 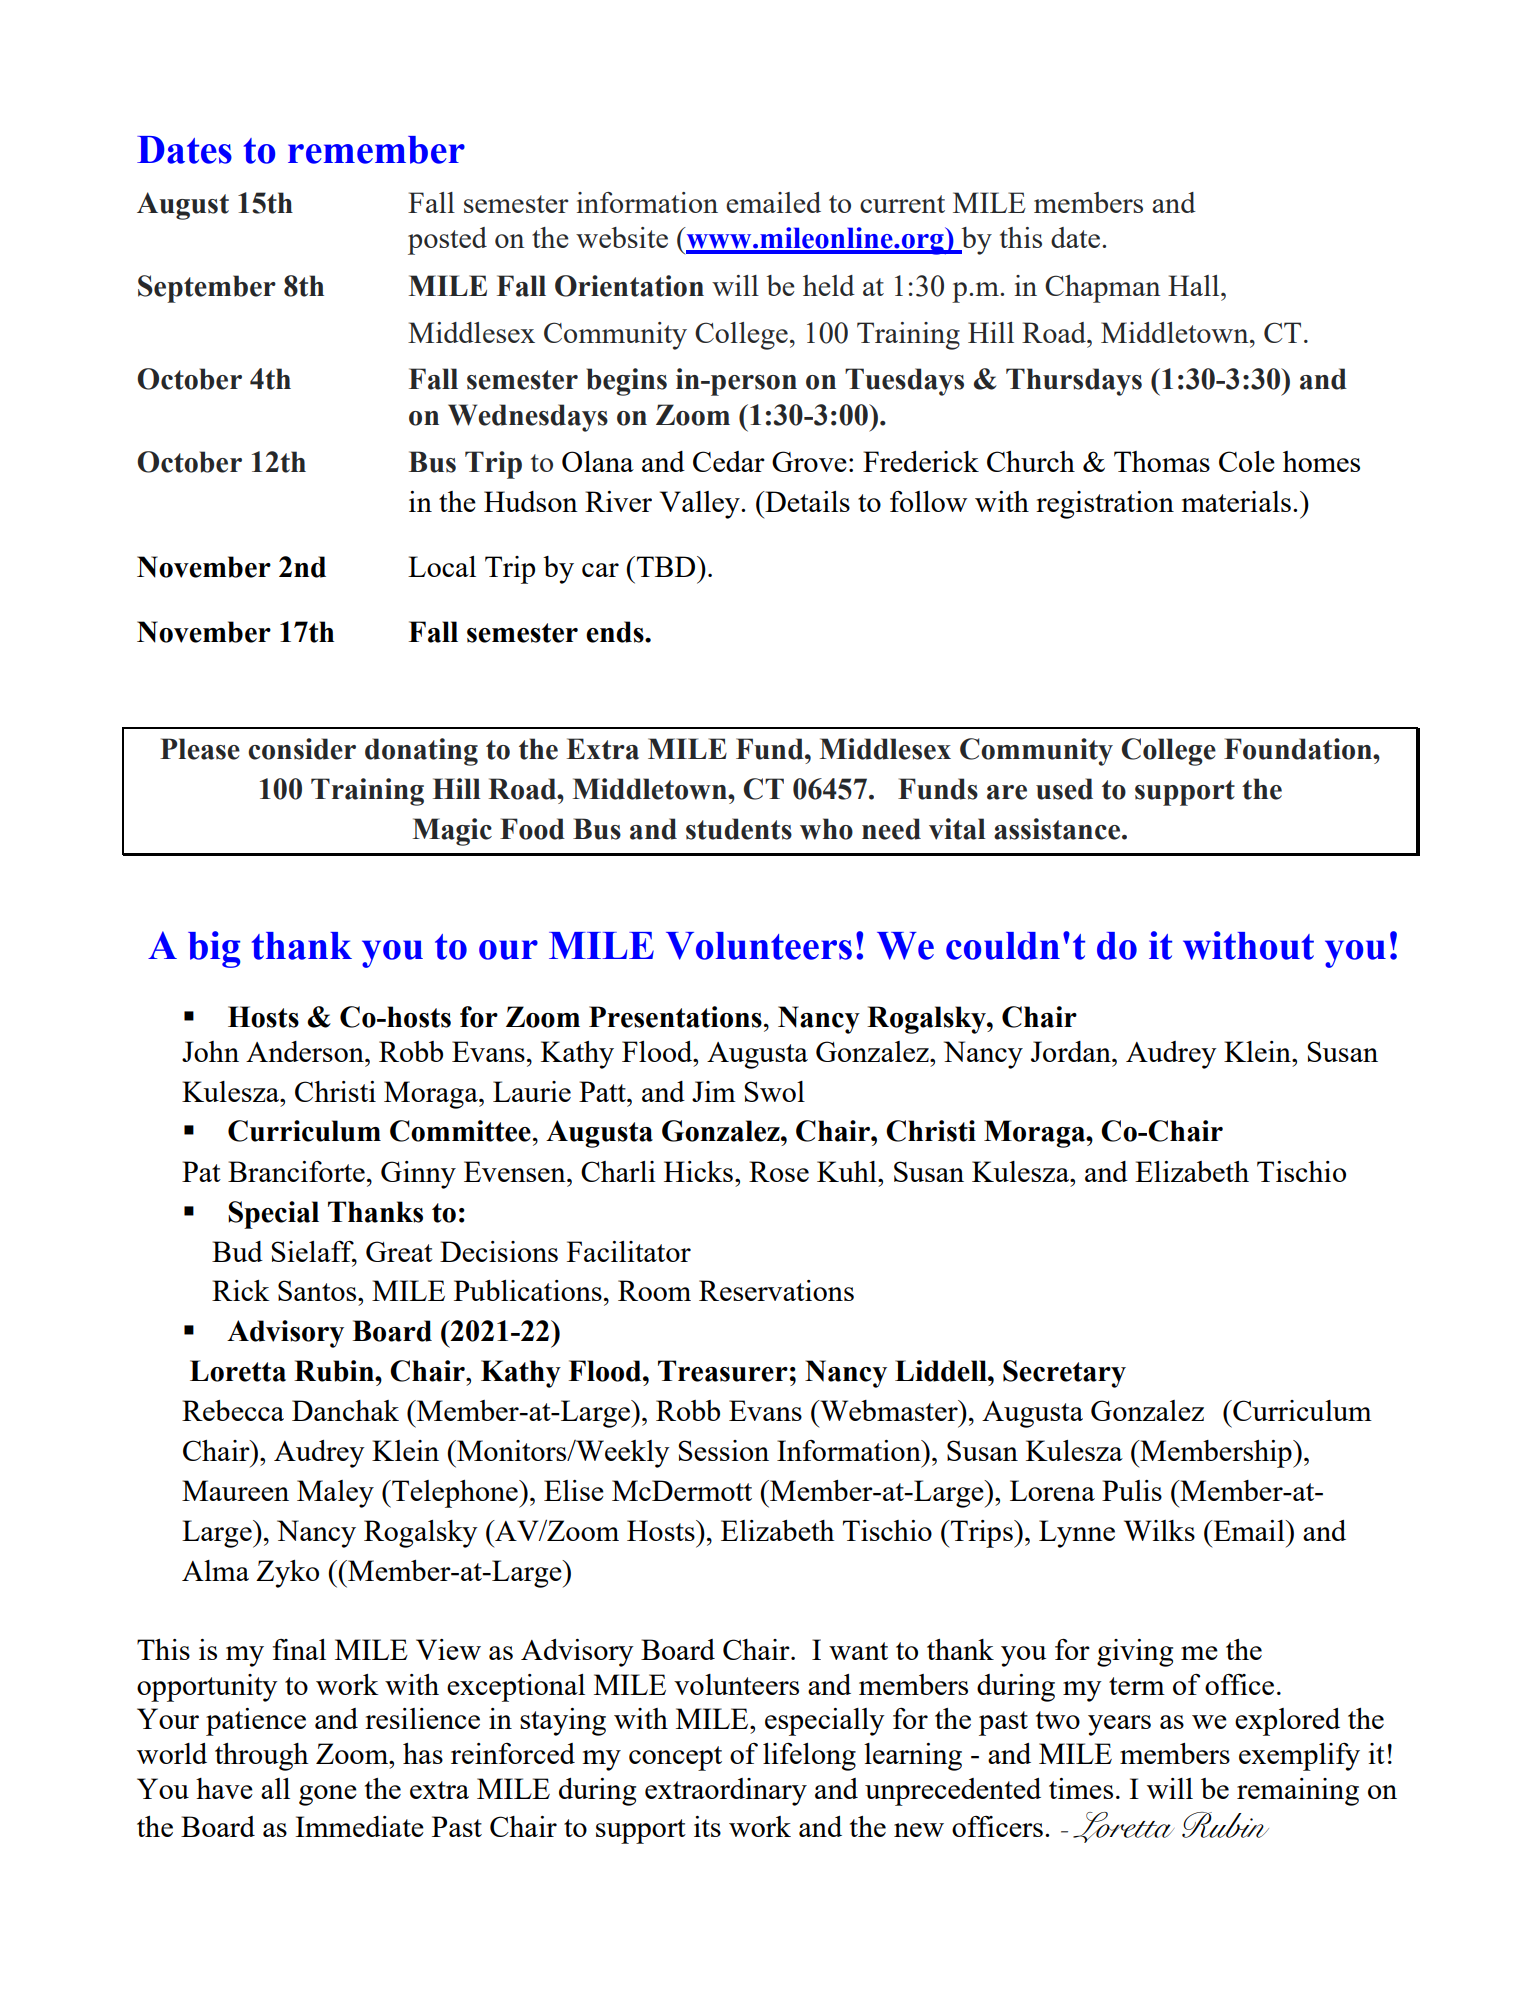 What do you see at coordinates (318, 1290) in the screenshot?
I see `Santos` at bounding box center [318, 1290].
